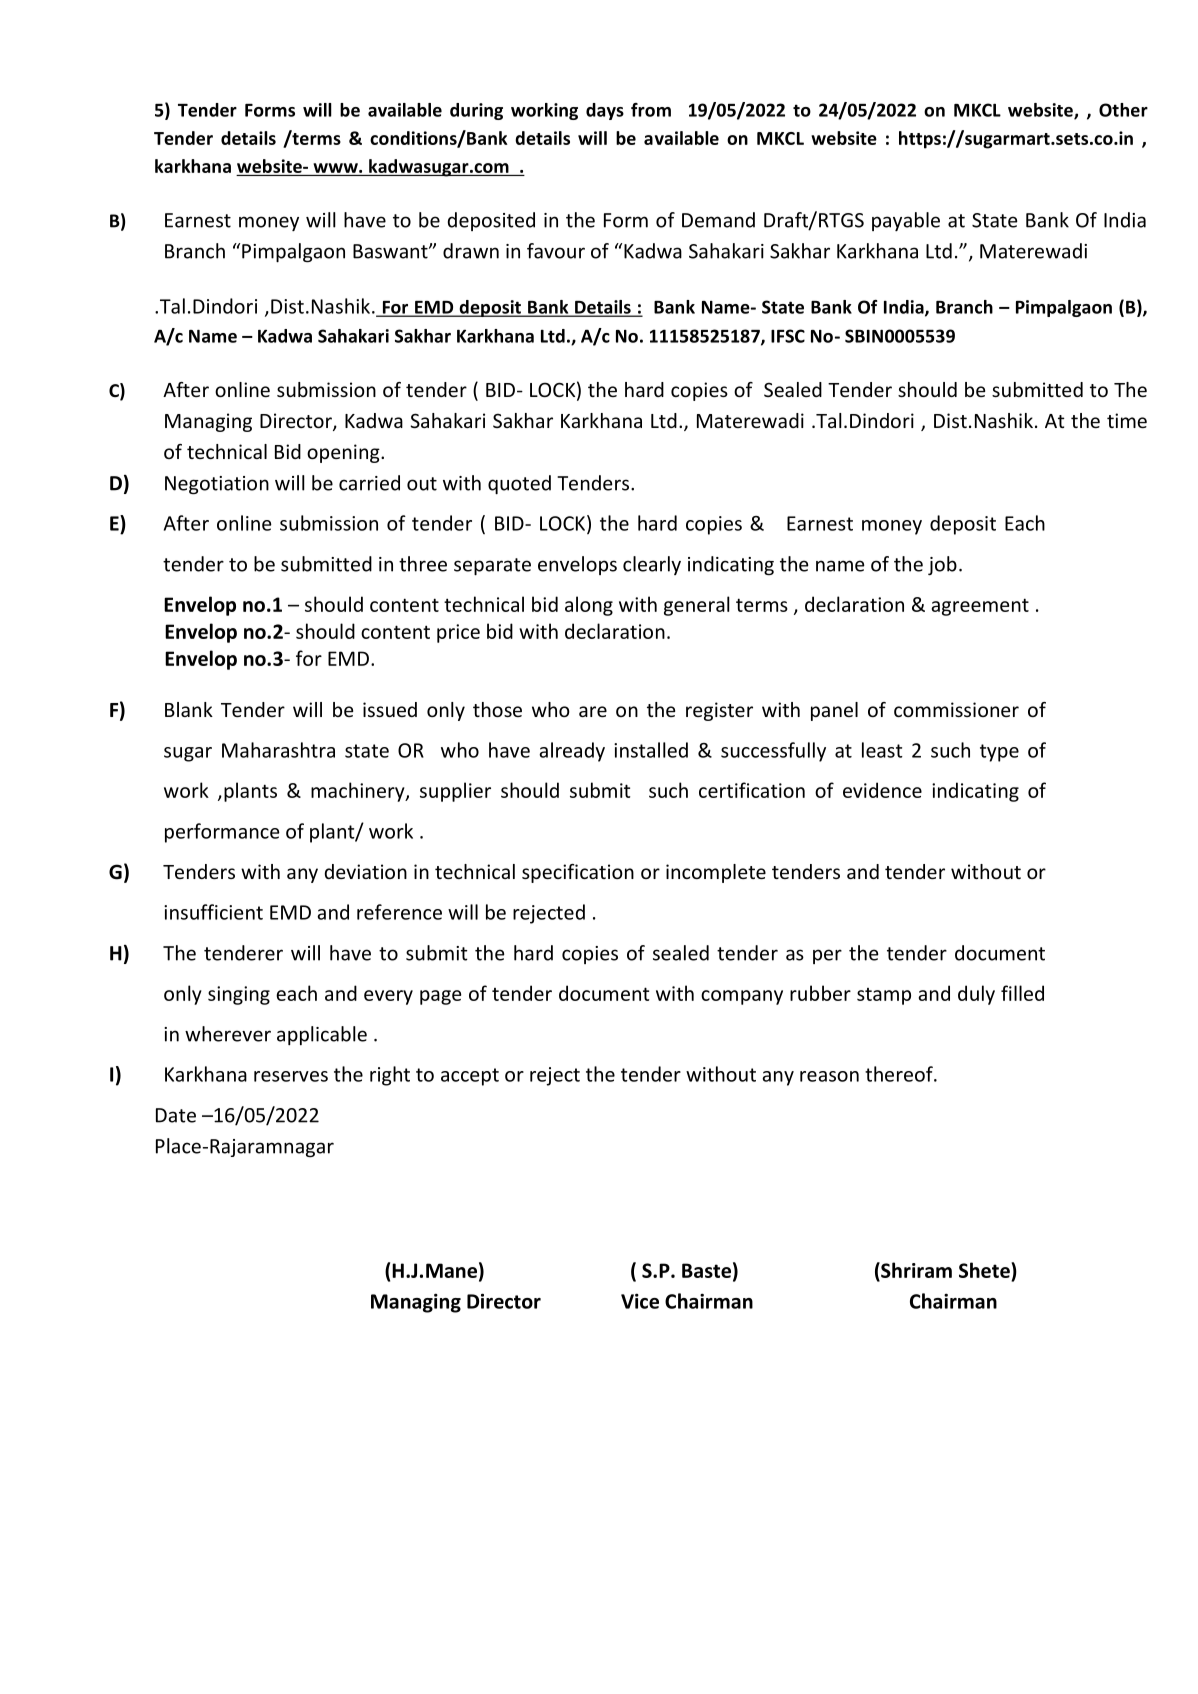 The height and width of the image is (1694, 1198). Describe the element at coordinates (344, 453) in the image. I see `opening` at that location.
